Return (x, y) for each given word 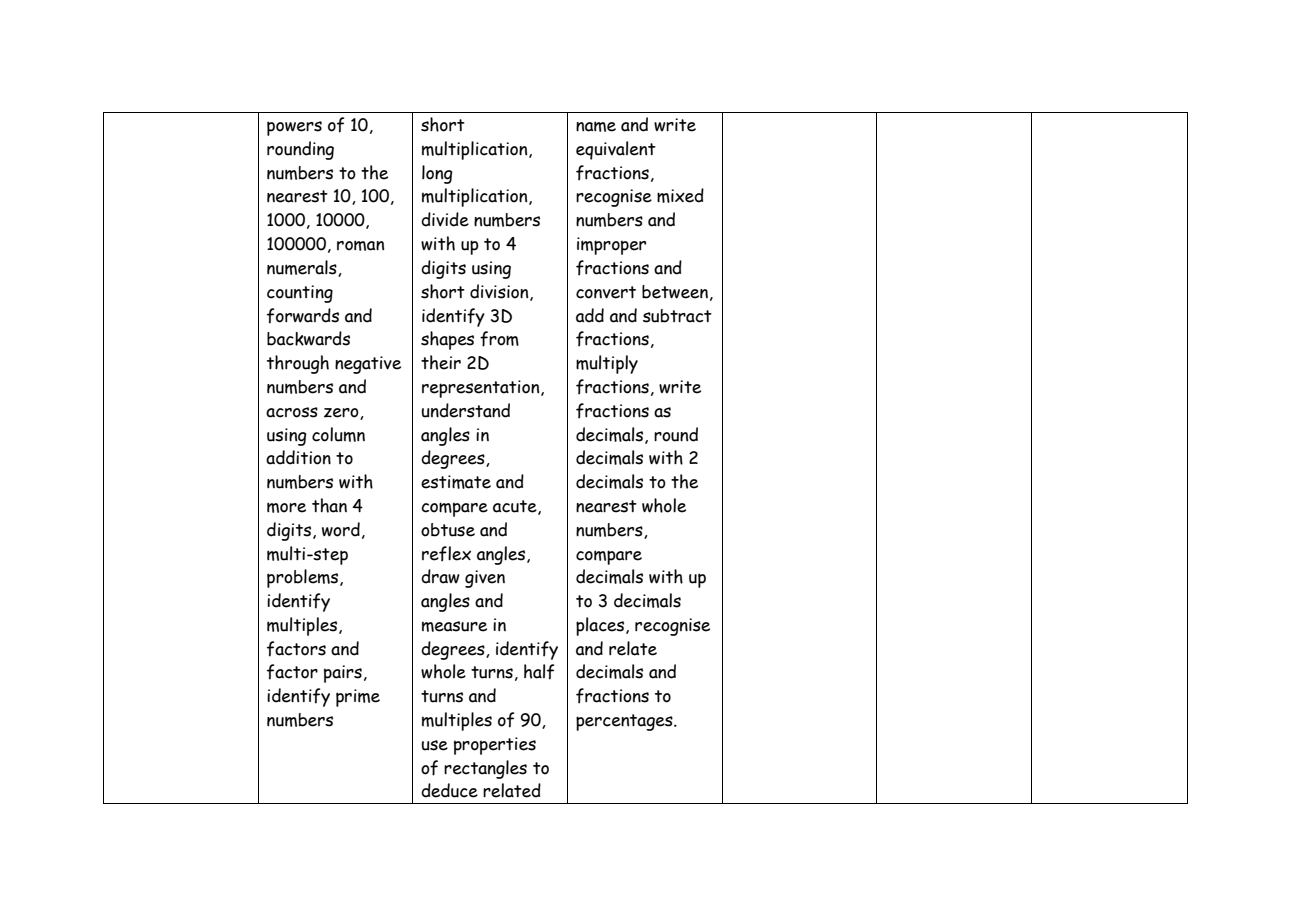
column (338, 434)
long (437, 174)
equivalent (616, 150)
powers (294, 128)
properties (495, 746)
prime (358, 698)
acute (516, 507)
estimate (456, 482)
